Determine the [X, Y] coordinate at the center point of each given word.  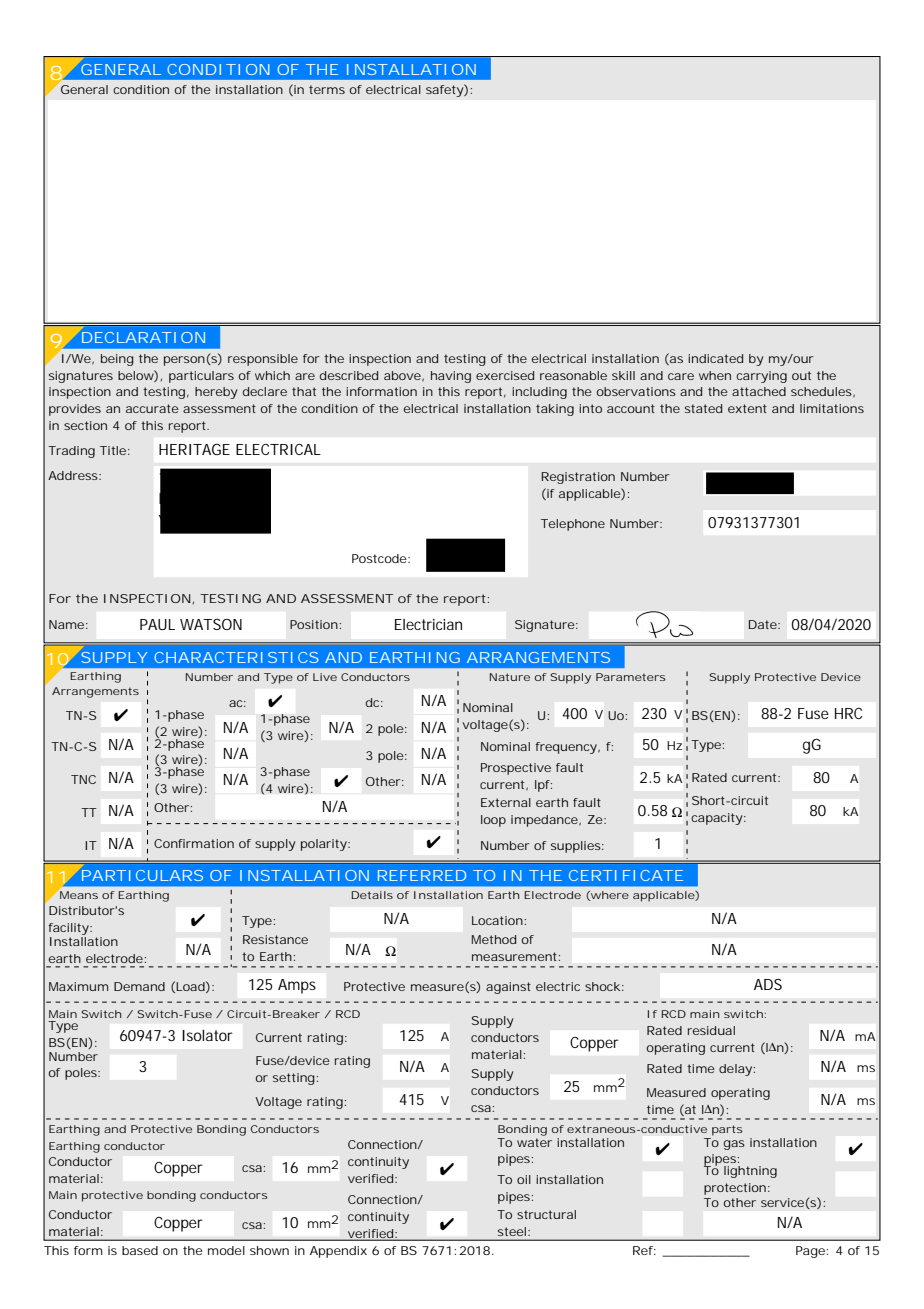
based [140, 1250]
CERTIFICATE [626, 875]
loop [493, 821]
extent [747, 408]
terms [327, 89]
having [451, 377]
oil [524, 1179]
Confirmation [194, 843]
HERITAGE [194, 449]
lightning [750, 1172]
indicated [715, 358]
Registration [578, 478]
